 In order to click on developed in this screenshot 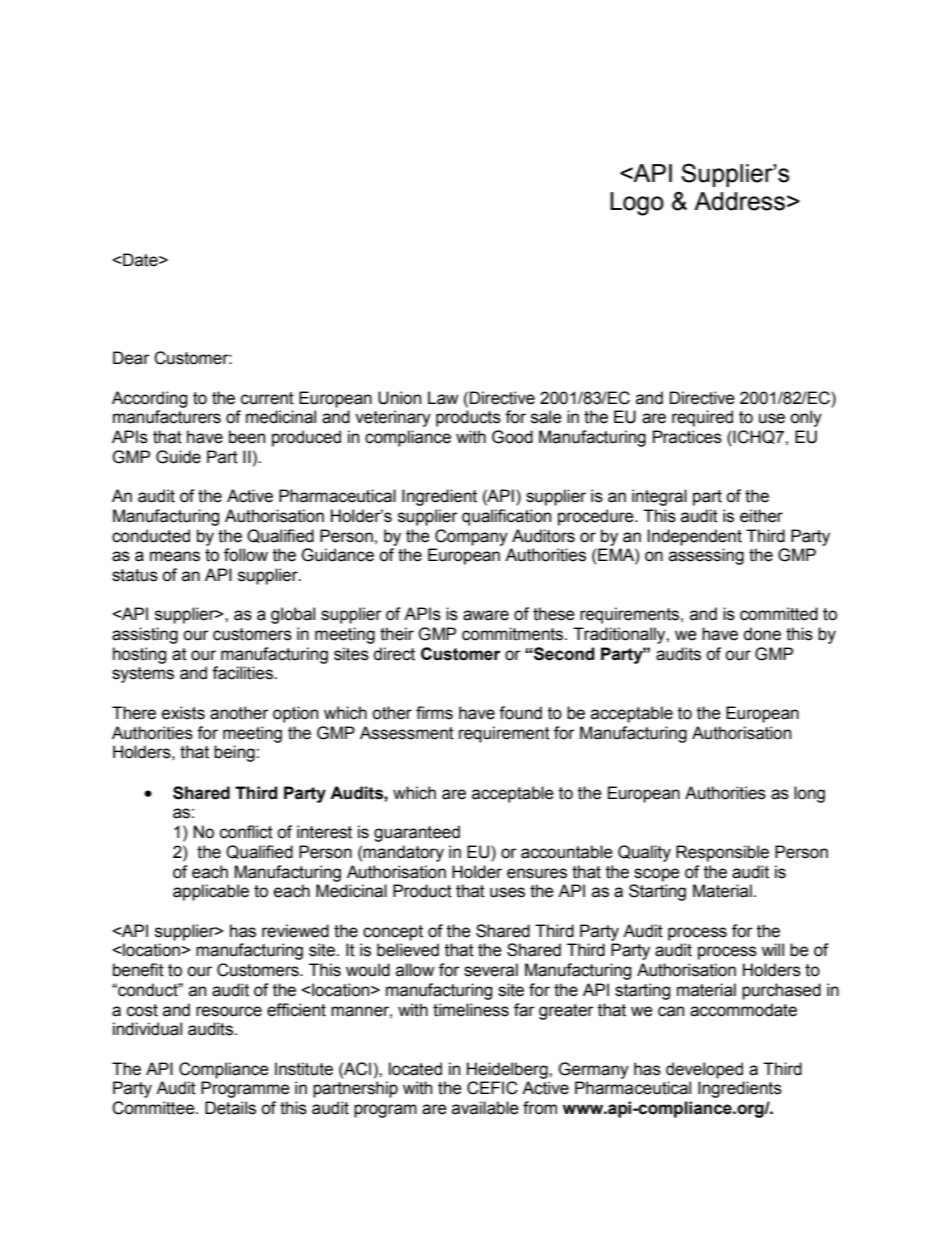, I will do `click(704, 1070)`.
